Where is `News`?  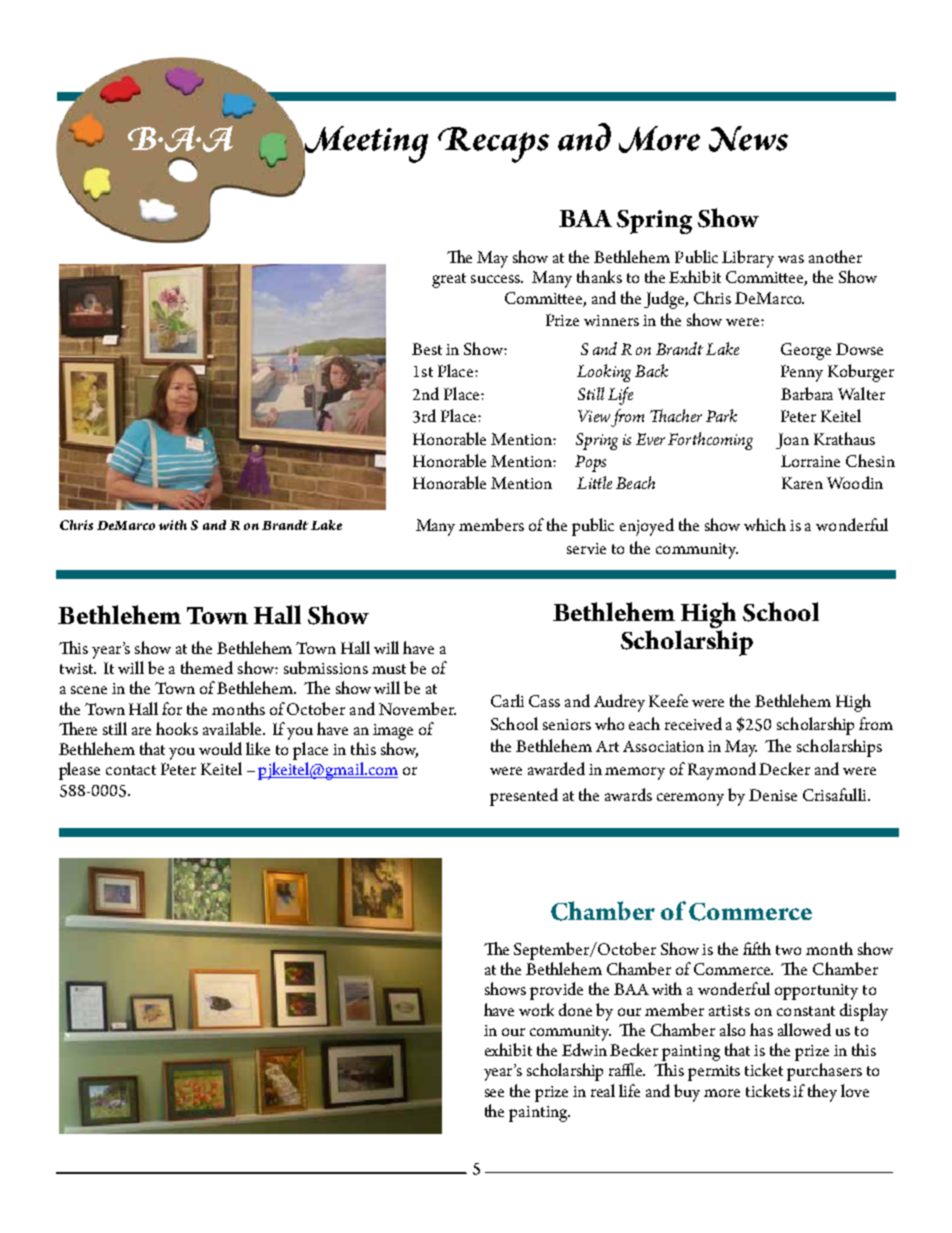 News is located at coordinates (748, 139).
